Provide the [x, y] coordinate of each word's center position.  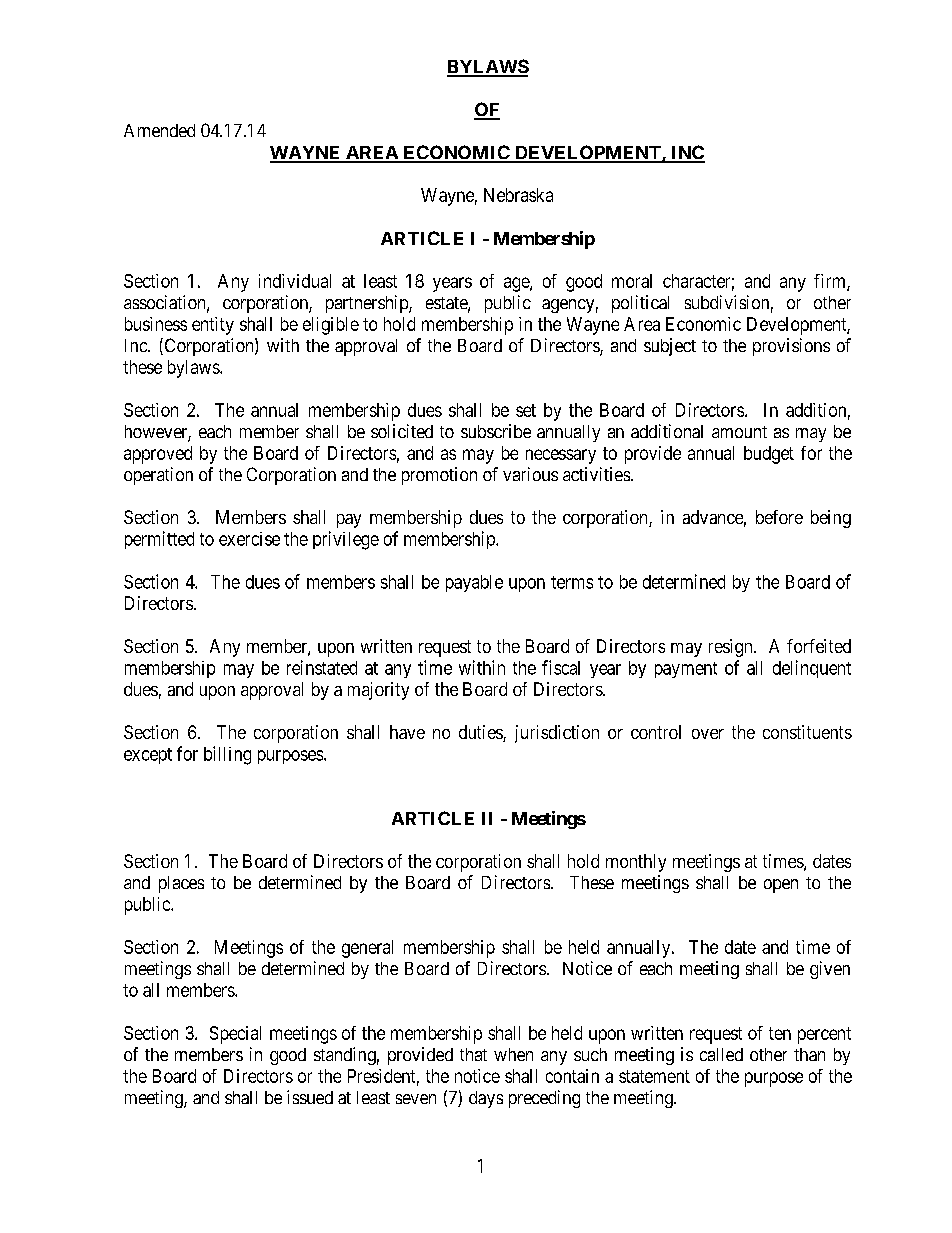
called [721, 1054]
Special [235, 1035]
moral [632, 281]
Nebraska [518, 195]
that [473, 1054]
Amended [159, 130]
